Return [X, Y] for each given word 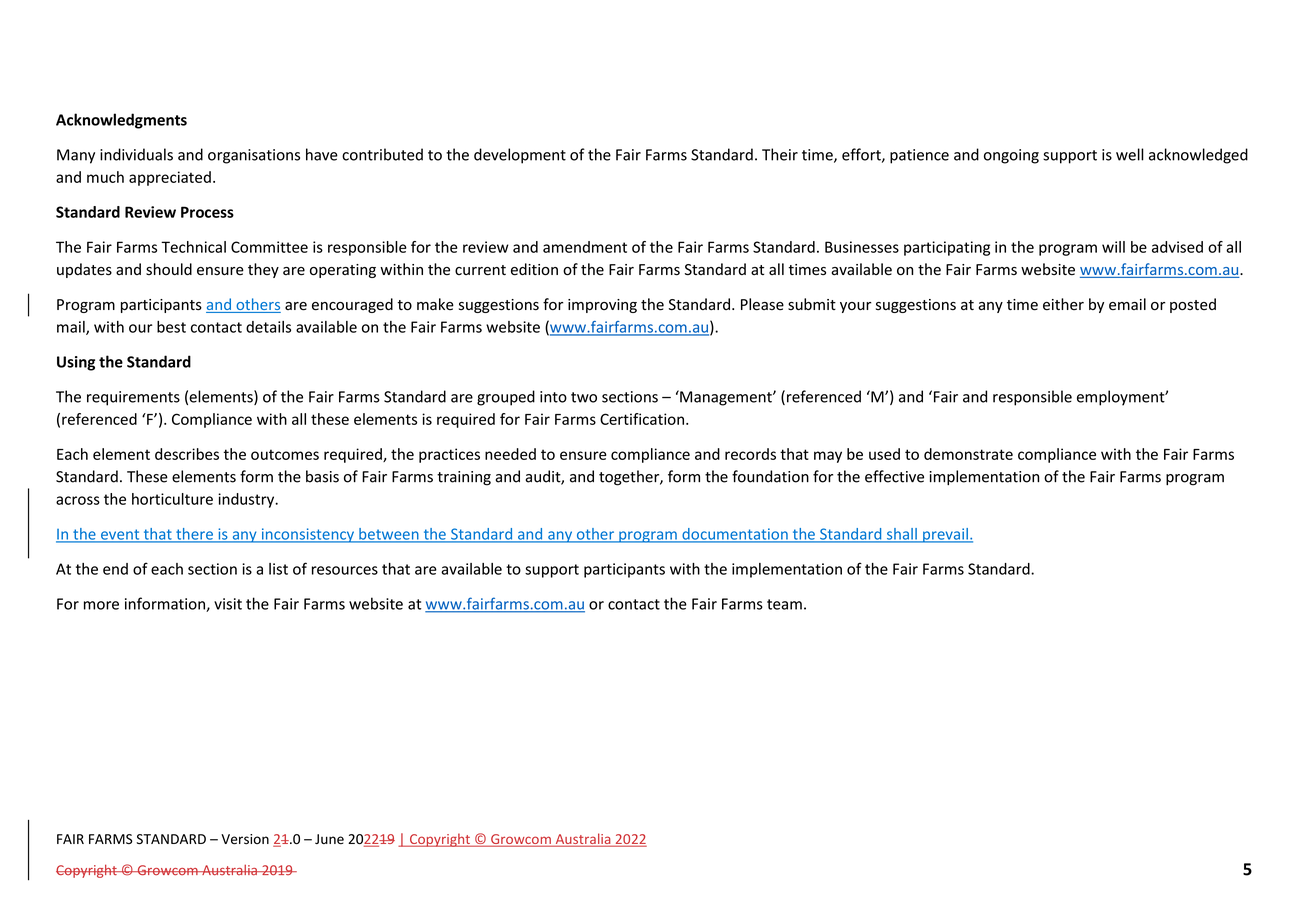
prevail [945, 535]
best [171, 327]
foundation [770, 476]
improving [602, 306]
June [329, 839]
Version [245, 839]
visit [228, 604]
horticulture [172, 499]
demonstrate [968, 454]
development [520, 156]
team [784, 604]
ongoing [1011, 156]
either [1063, 304]
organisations [254, 156]
